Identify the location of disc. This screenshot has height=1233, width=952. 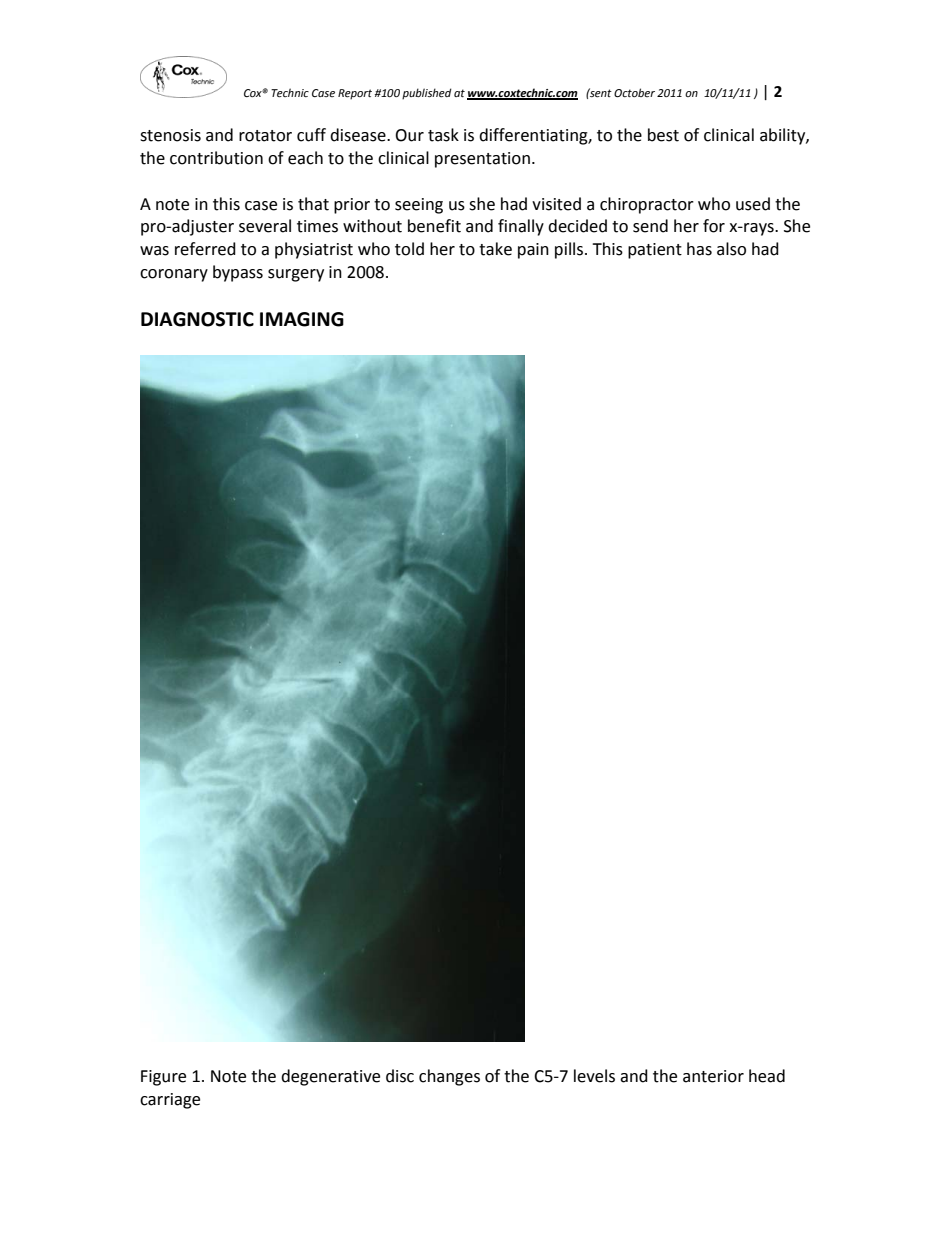
(400, 1076).
